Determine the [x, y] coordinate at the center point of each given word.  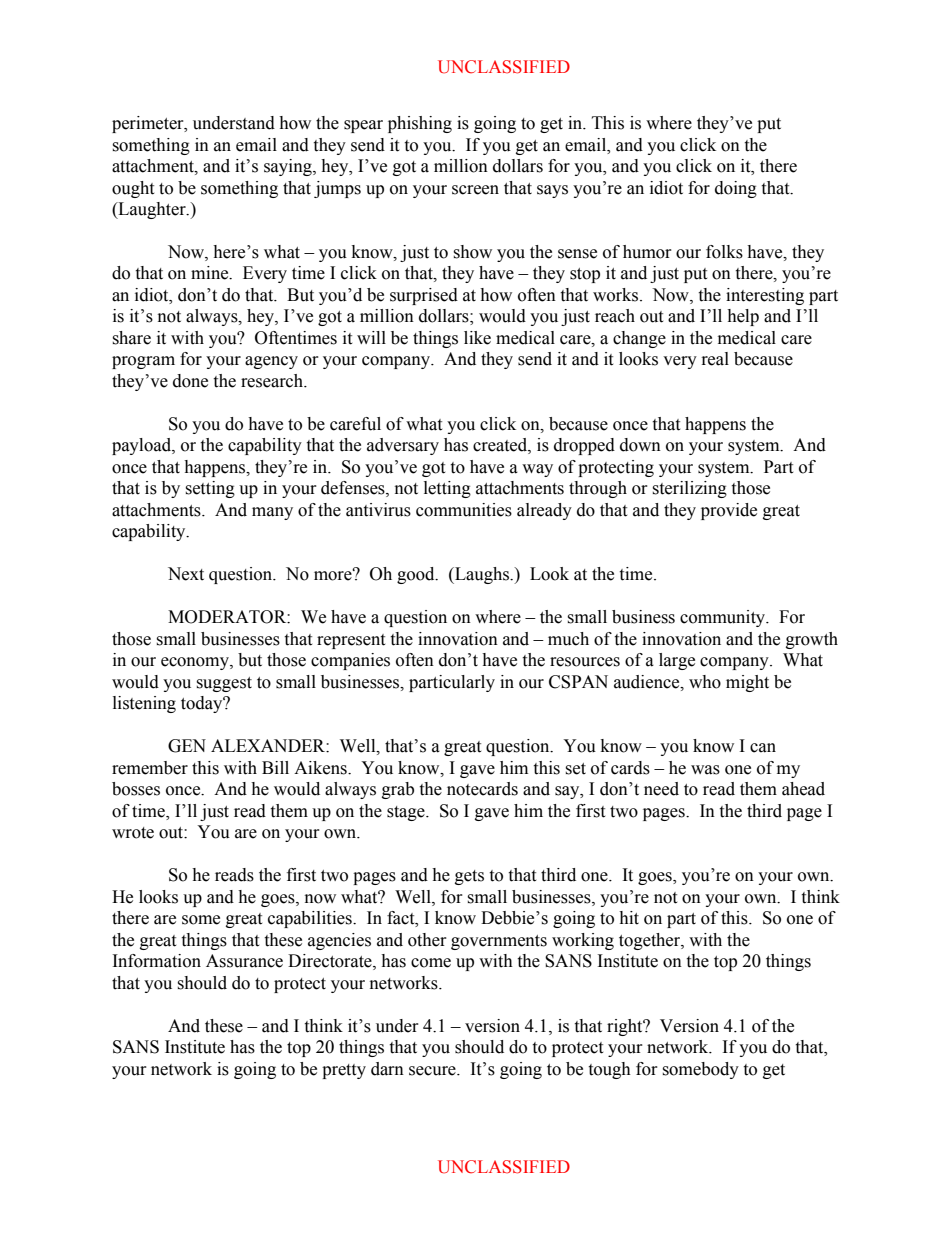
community [724, 618]
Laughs [482, 575]
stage [407, 813]
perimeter [149, 124]
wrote [133, 833]
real [715, 359]
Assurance [244, 961]
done [190, 381]
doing [736, 189]
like [477, 338]
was [705, 770]
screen [475, 190]
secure [433, 1071]
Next [186, 574]
